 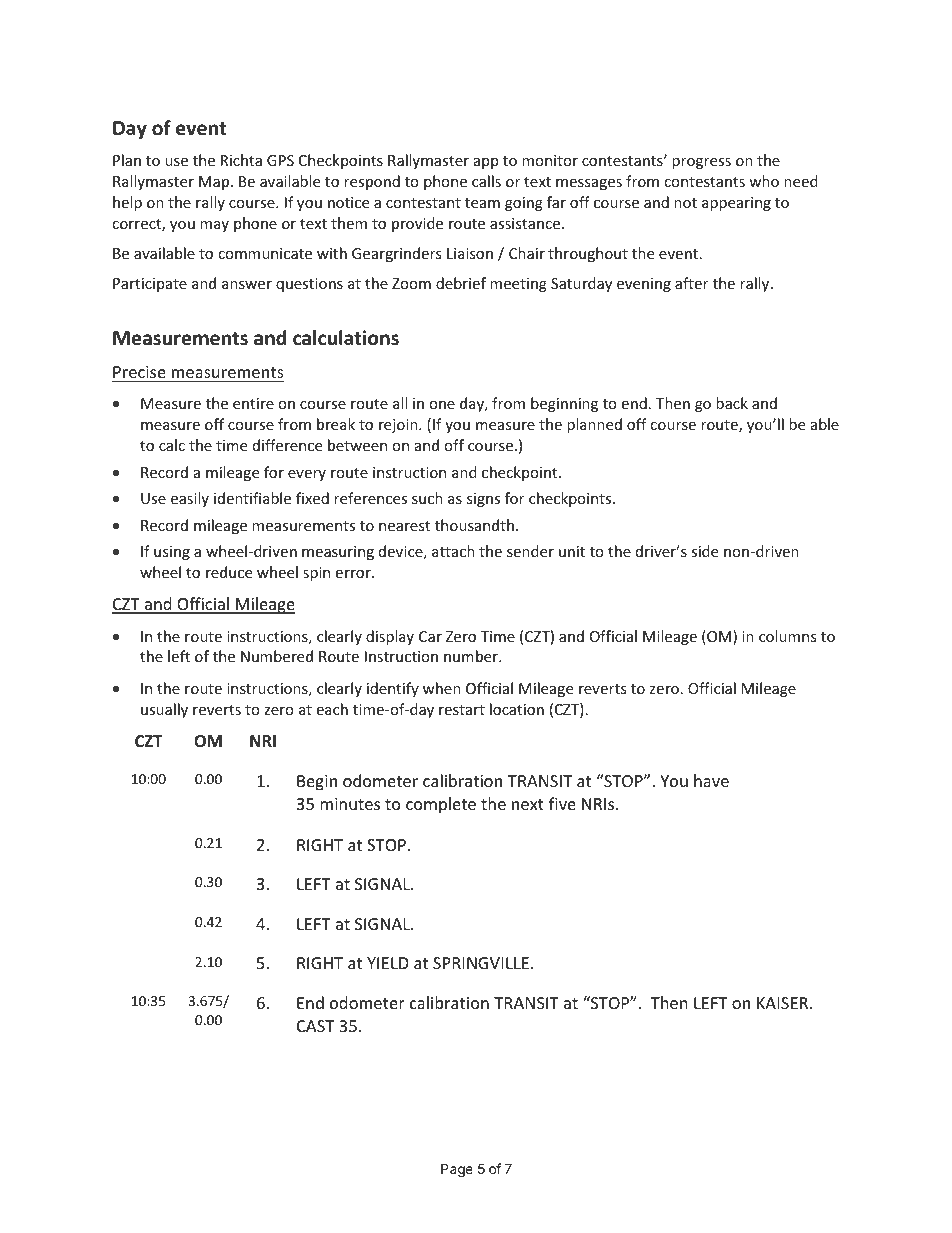 I want to click on KAISER, so click(x=784, y=1003).
